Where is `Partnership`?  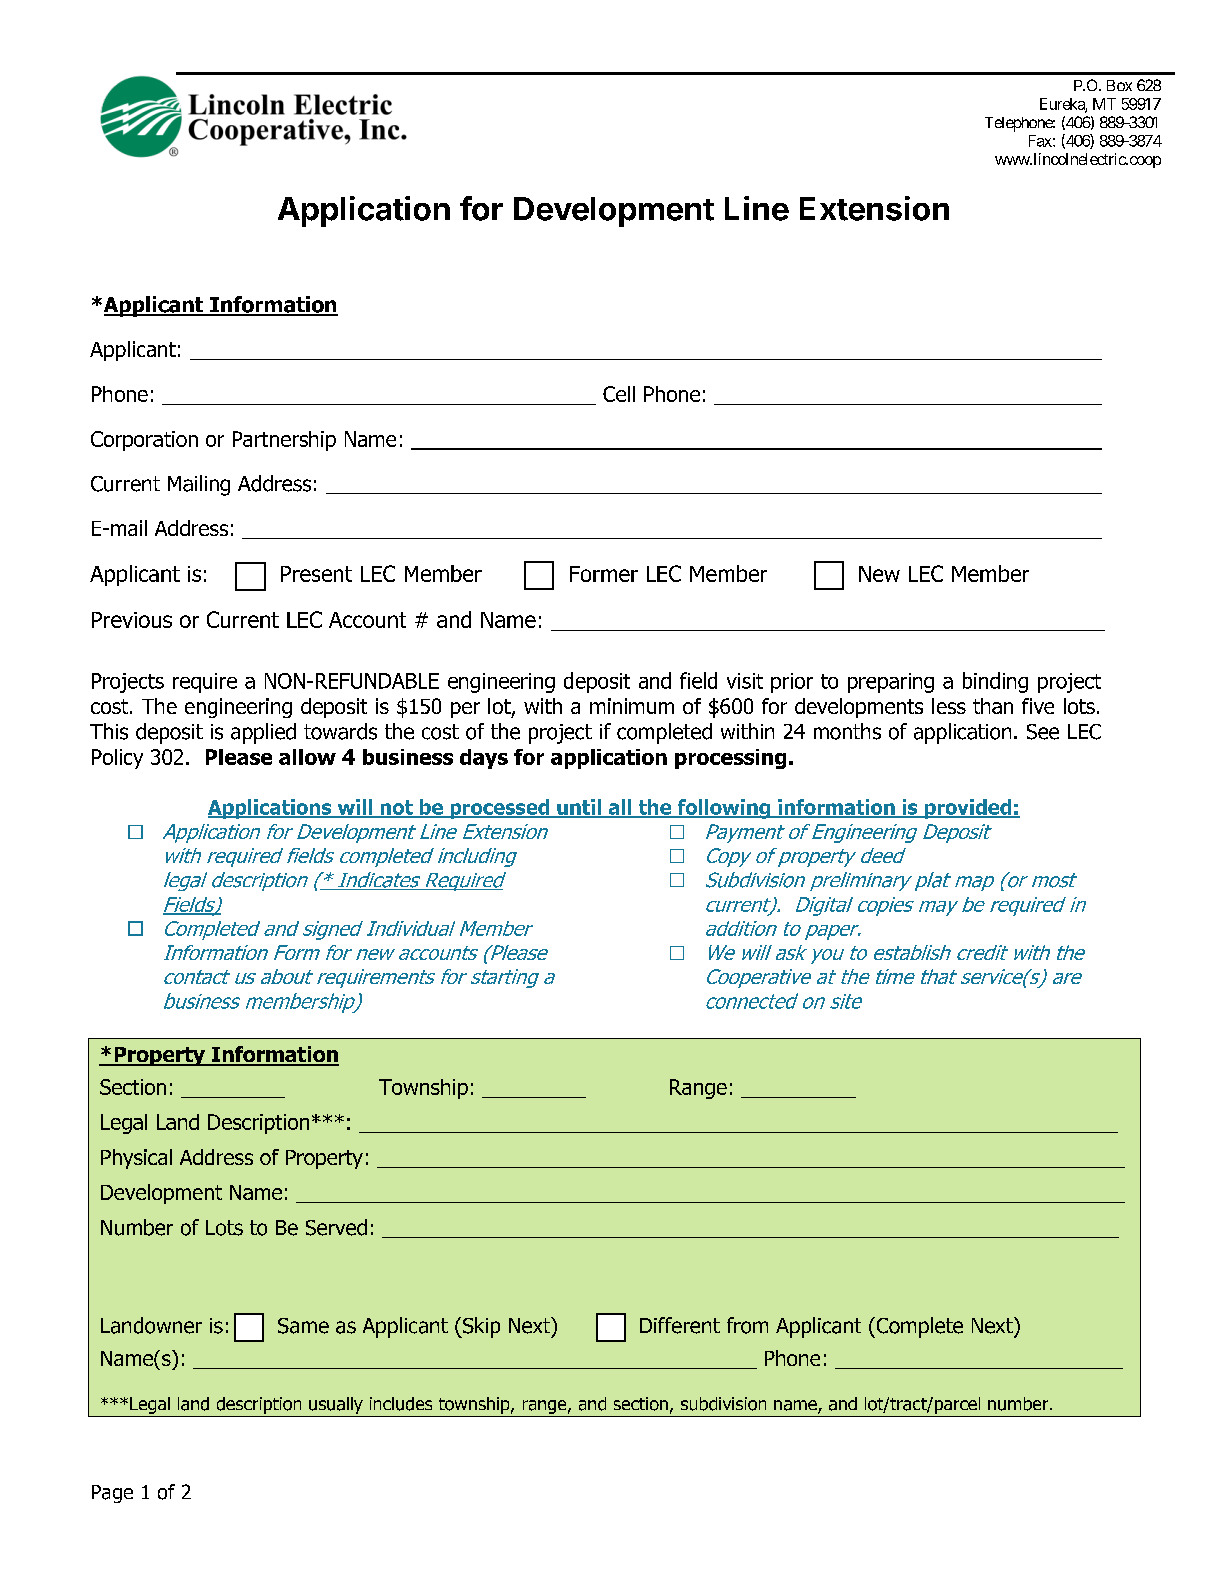 Partnership is located at coordinates (284, 441).
